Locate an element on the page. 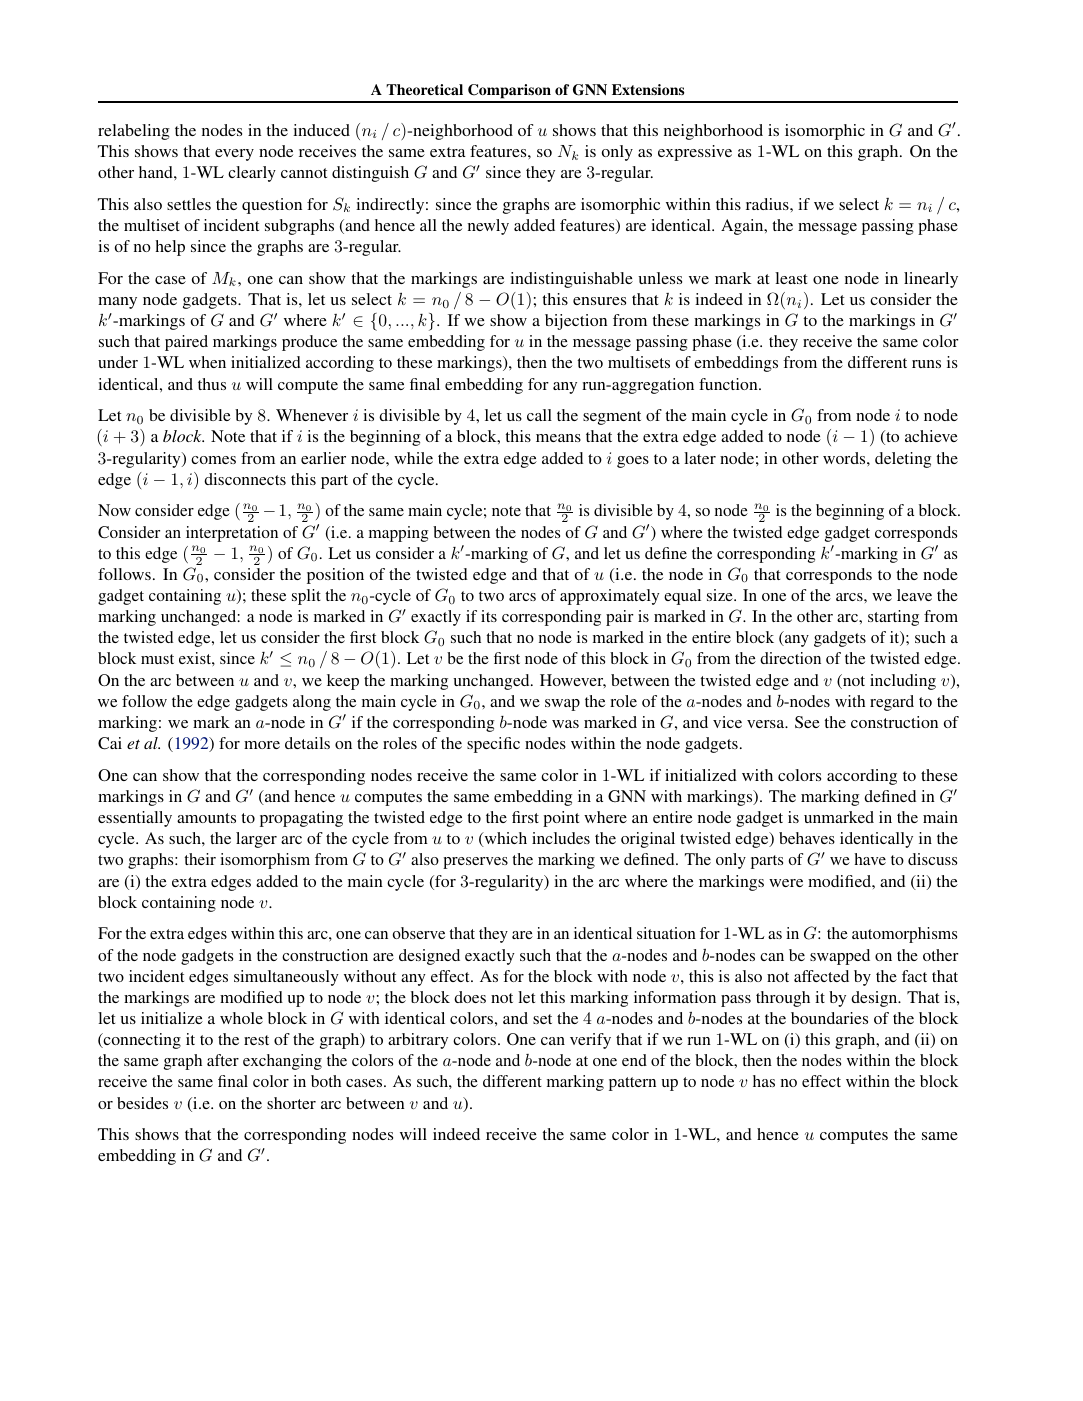  expressive is located at coordinates (695, 153).
